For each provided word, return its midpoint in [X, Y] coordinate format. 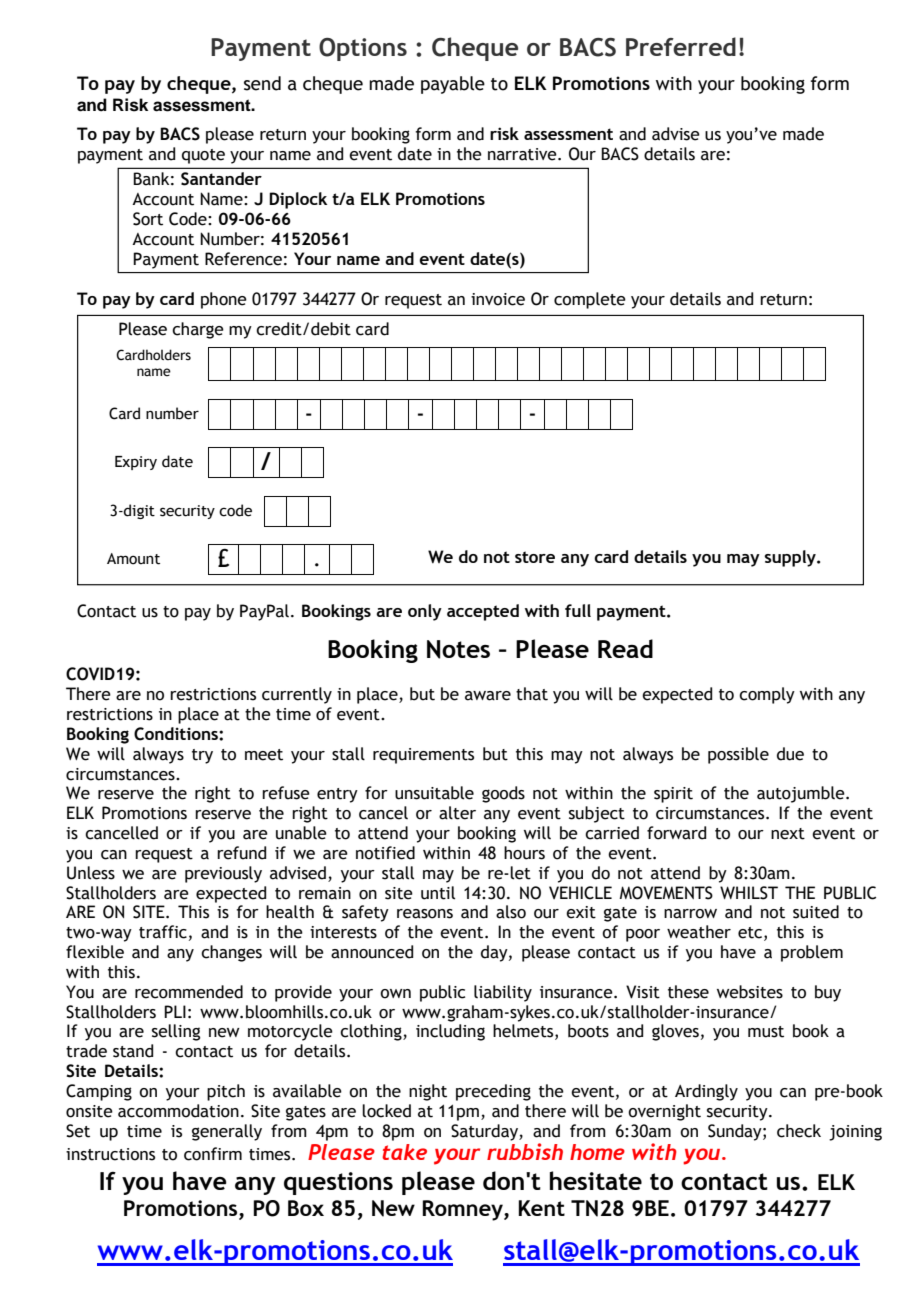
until [438, 893]
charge [198, 330]
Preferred [681, 46]
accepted [483, 612]
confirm [213, 1154]
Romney [463, 1210]
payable [453, 85]
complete [590, 300]
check [799, 1131]
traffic [163, 932]
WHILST [749, 893]
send [262, 83]
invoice [498, 299]
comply [767, 695]
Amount [133, 559]
